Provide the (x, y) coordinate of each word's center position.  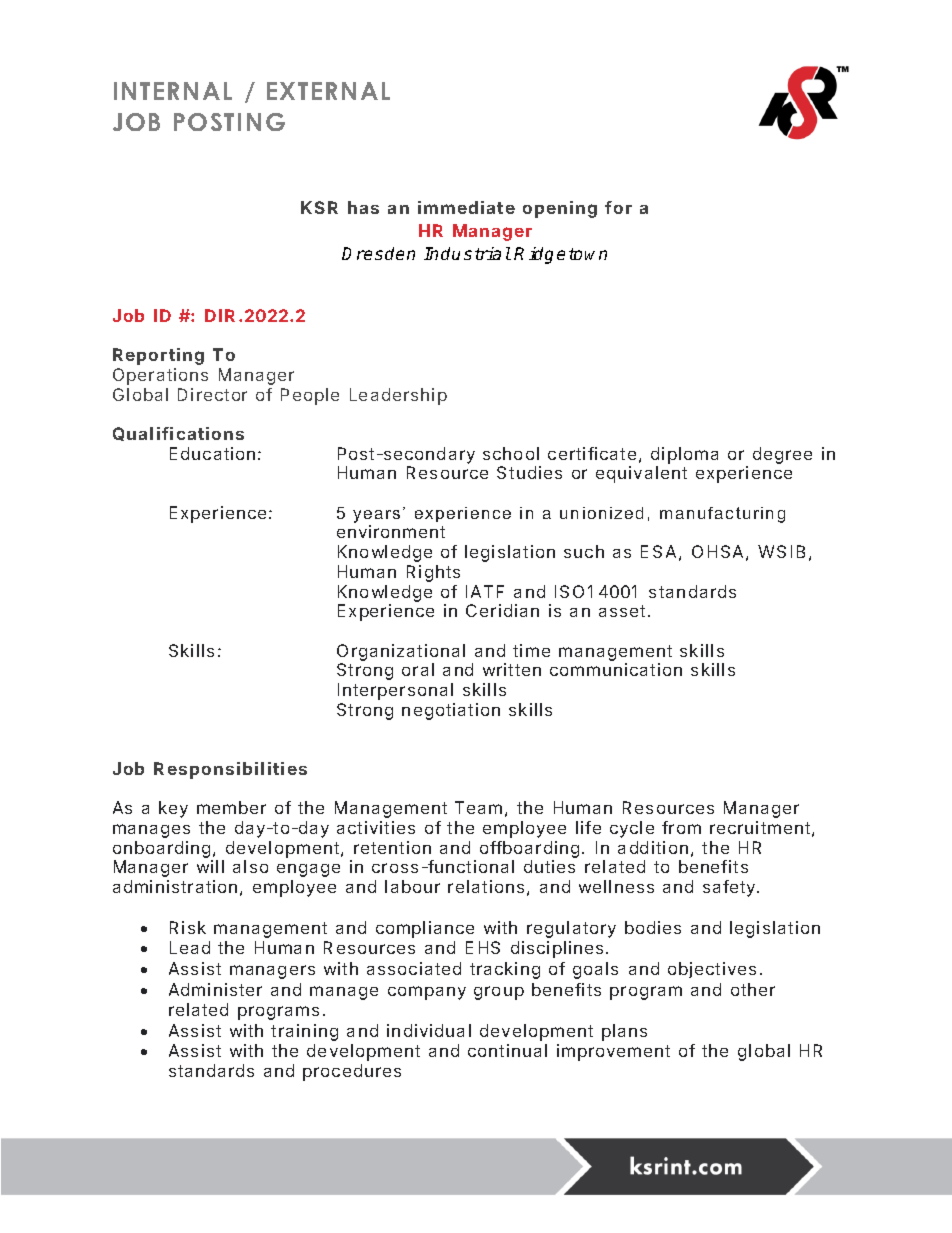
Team (478, 807)
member (231, 807)
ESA (658, 551)
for (618, 207)
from (681, 827)
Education (212, 453)
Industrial (467, 253)
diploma (684, 455)
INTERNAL (173, 91)
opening (560, 209)
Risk (188, 927)
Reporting (158, 356)
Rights (433, 573)
